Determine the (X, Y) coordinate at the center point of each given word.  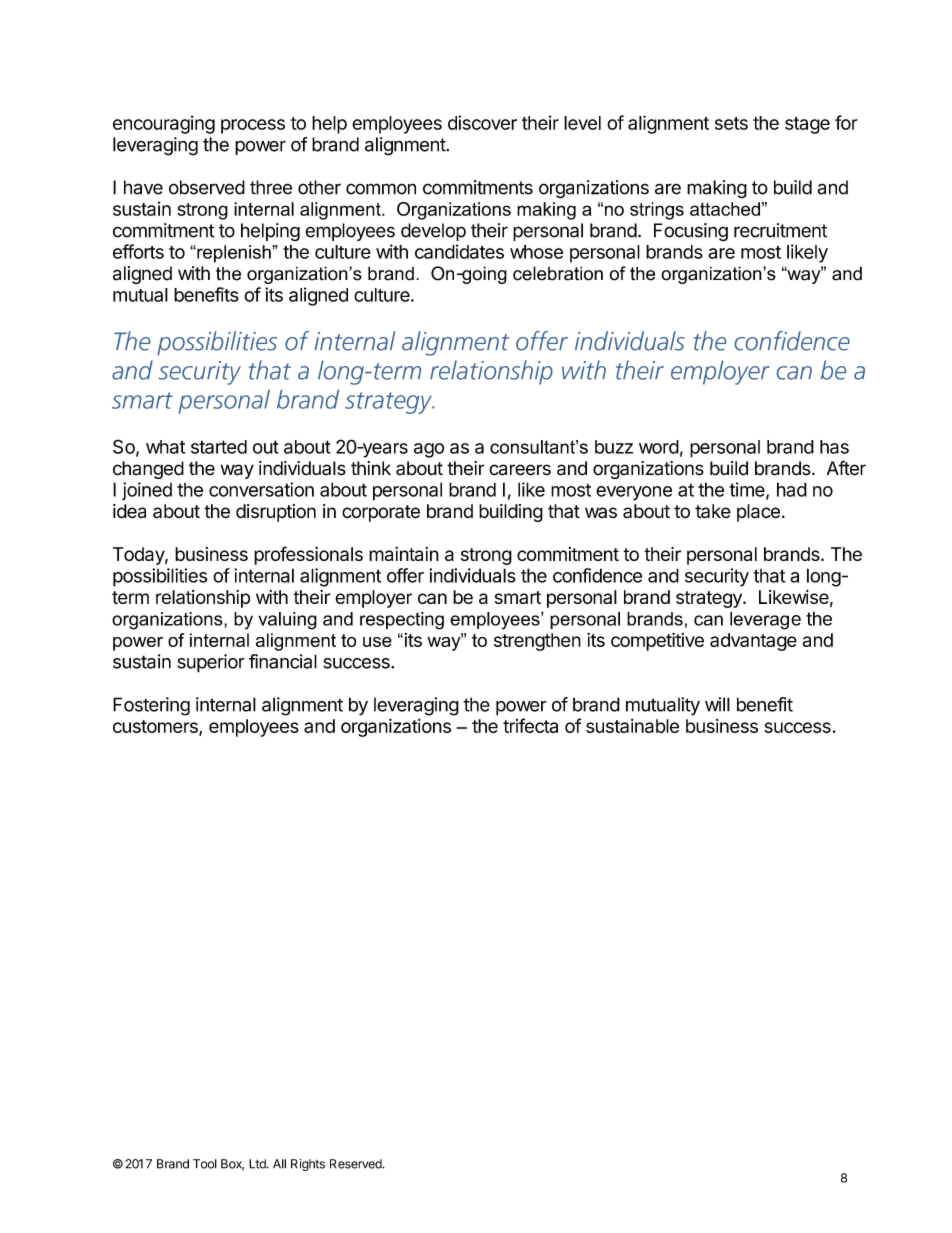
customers (156, 728)
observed (207, 187)
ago (429, 450)
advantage (753, 642)
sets (731, 123)
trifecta (530, 725)
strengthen (537, 642)
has (834, 447)
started (219, 447)
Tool (205, 1164)
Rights (308, 1165)
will (717, 704)
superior (211, 663)
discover (482, 122)
